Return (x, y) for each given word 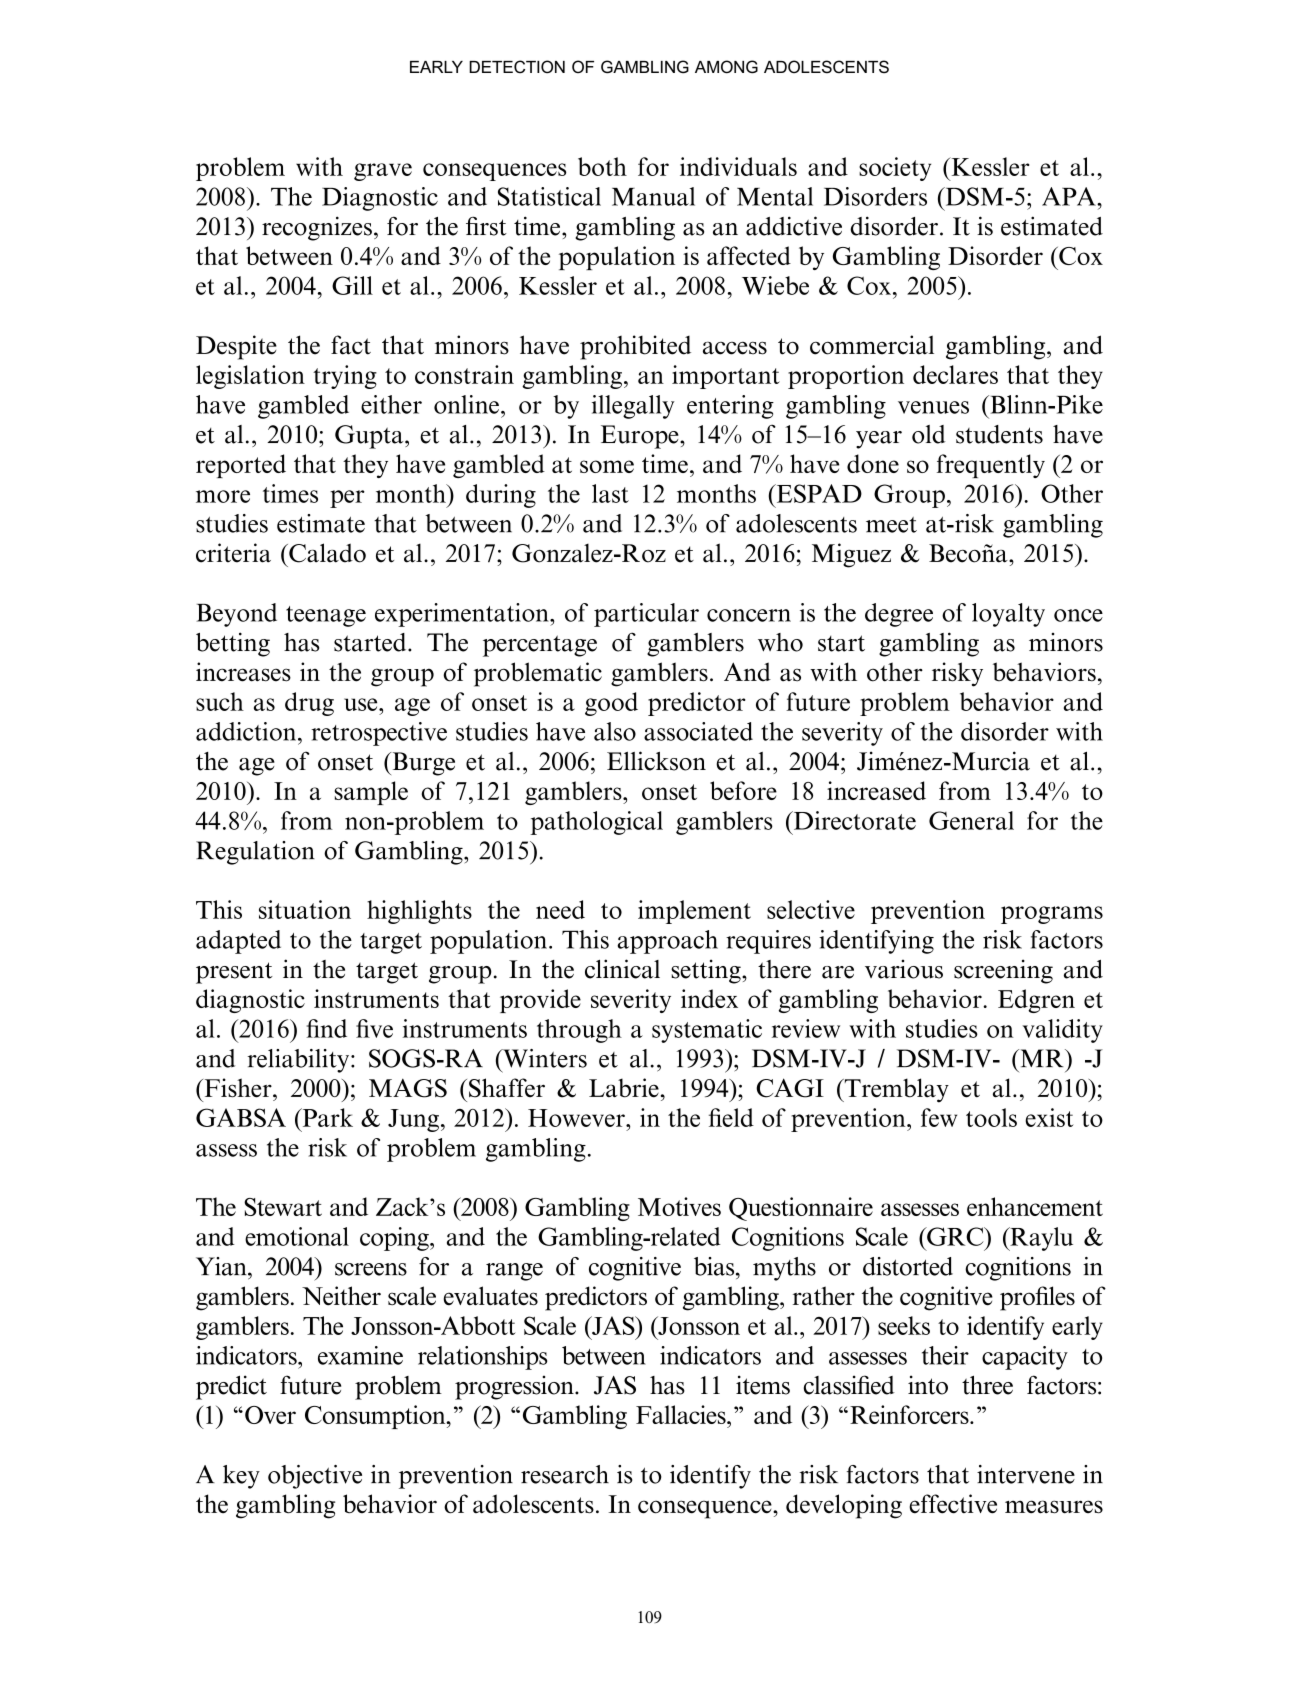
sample (371, 793)
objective (315, 1477)
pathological (596, 823)
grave (383, 172)
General (971, 820)
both (602, 166)
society (895, 169)
